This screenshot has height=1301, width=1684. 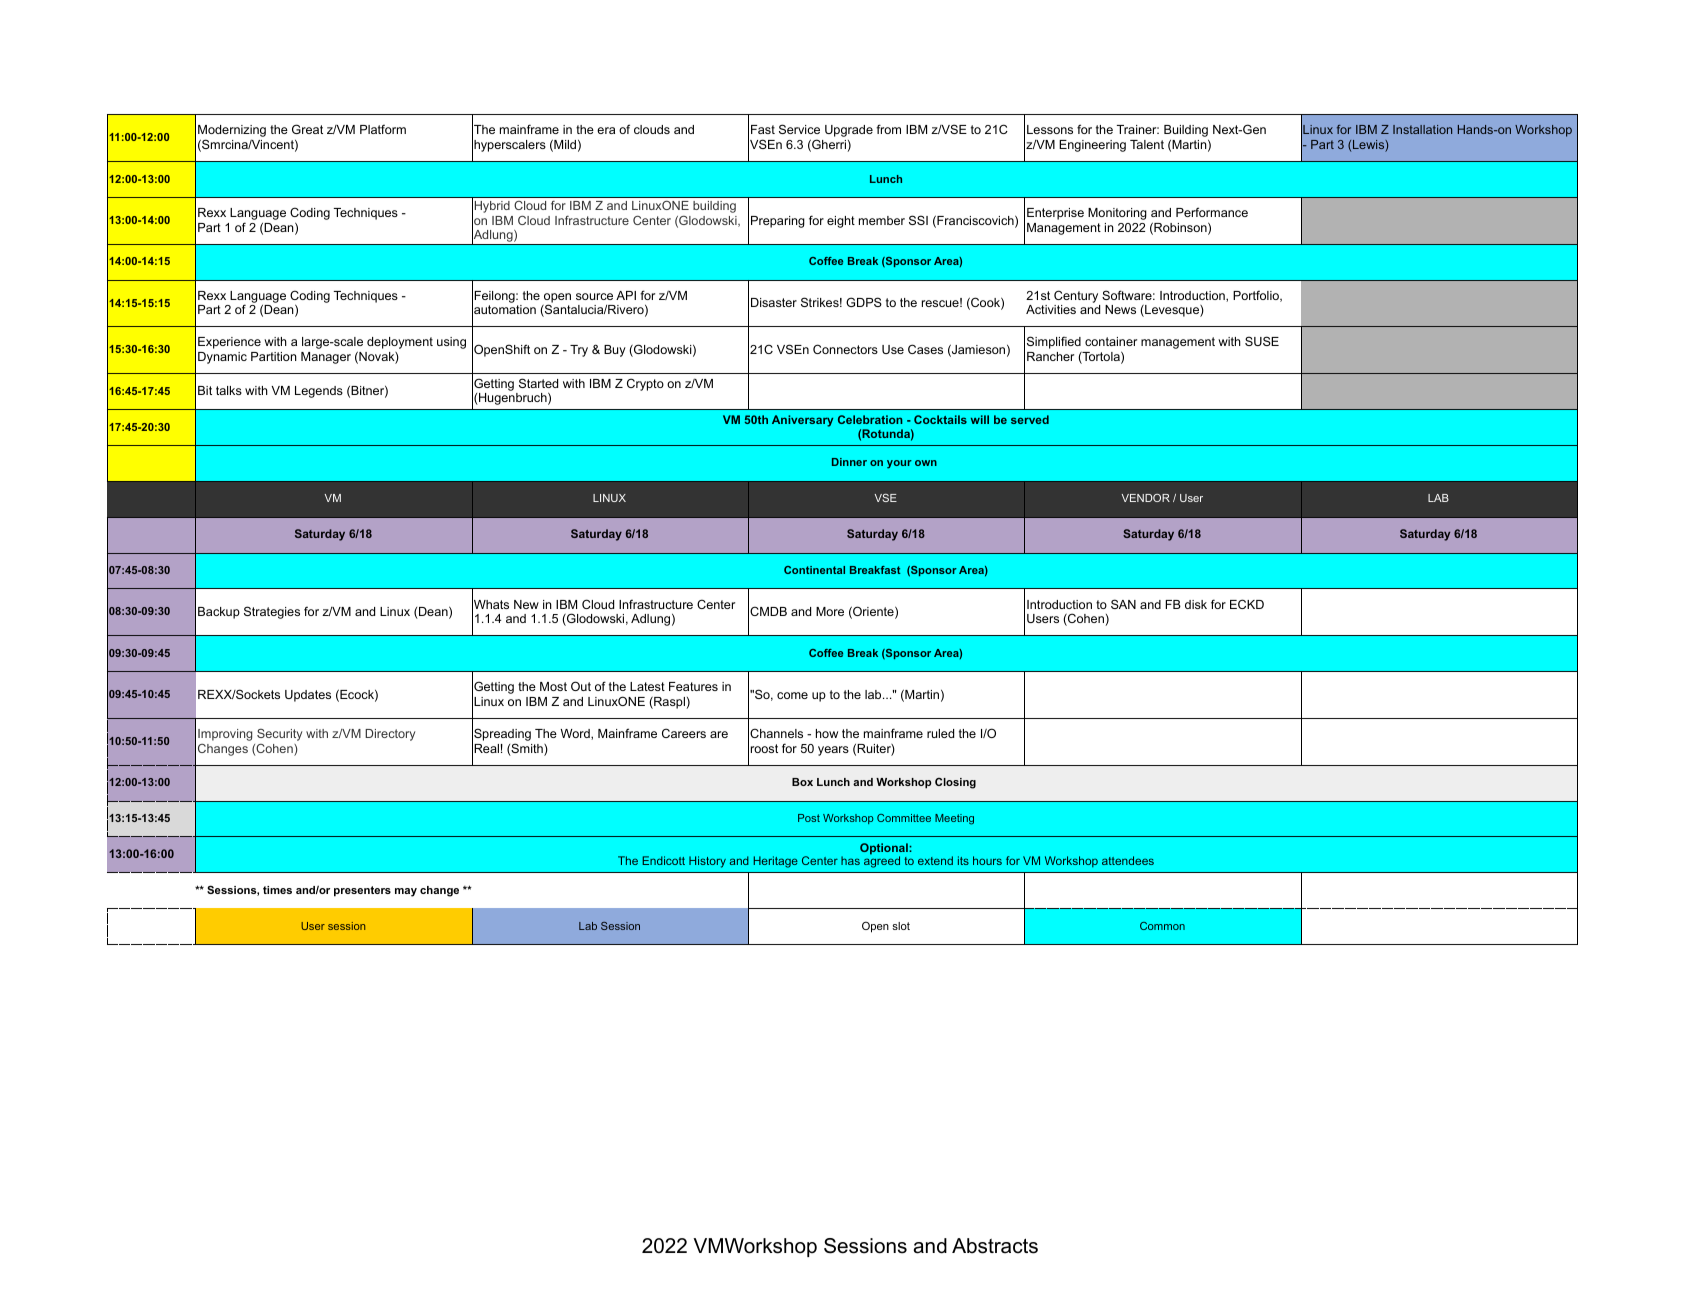 What do you see at coordinates (1212, 212) in the screenshot?
I see `Performance` at bounding box center [1212, 212].
